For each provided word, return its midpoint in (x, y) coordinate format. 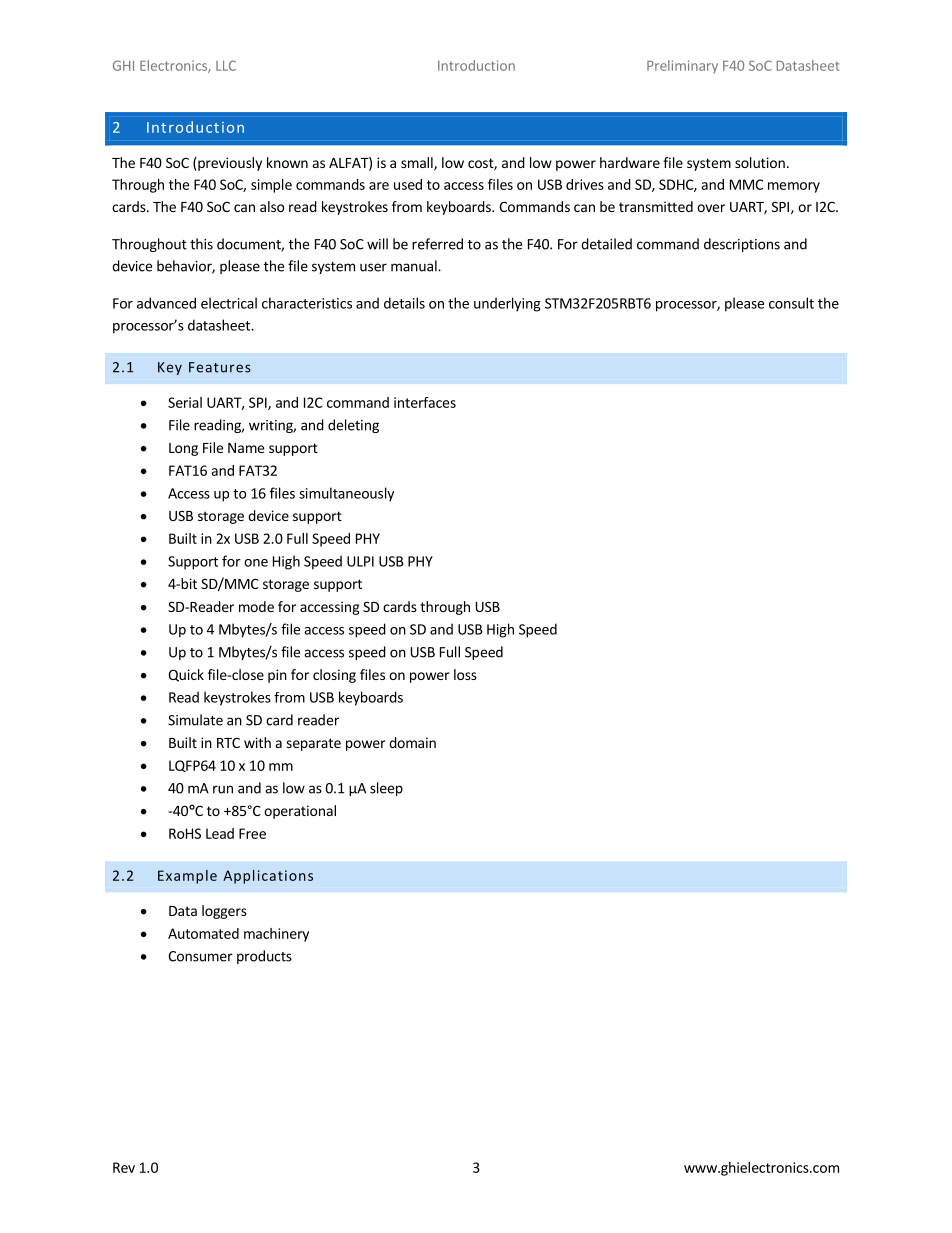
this (201, 244)
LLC (226, 65)
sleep (386, 789)
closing (334, 676)
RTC (228, 743)
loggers (224, 912)
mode (256, 606)
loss (465, 674)
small (418, 164)
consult (791, 303)
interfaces (425, 402)
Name (246, 448)
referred (437, 244)
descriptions (742, 245)
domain (412, 742)
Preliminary (682, 67)
